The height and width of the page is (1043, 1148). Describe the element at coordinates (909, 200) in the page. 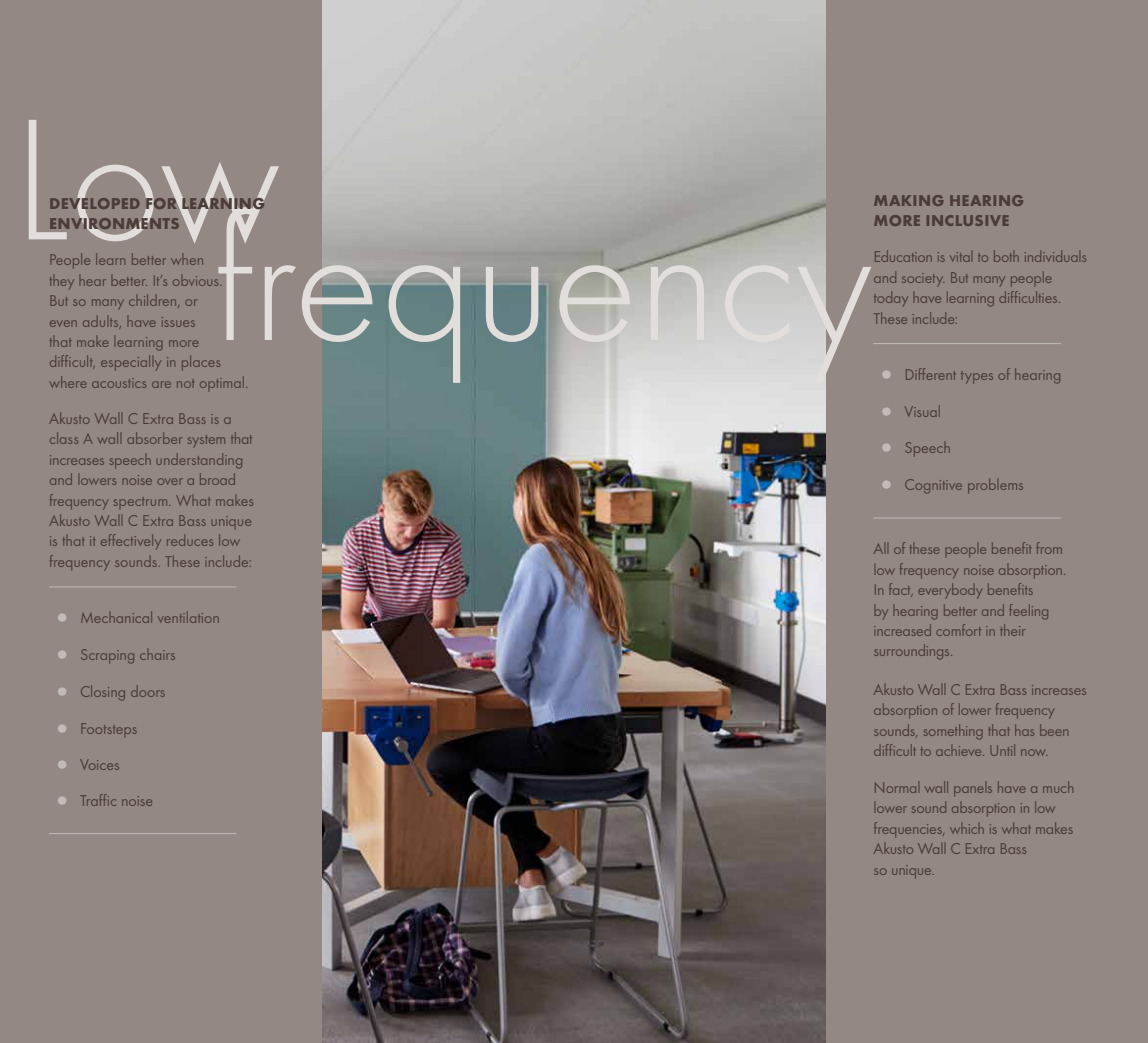

I see `MAKING` at that location.
